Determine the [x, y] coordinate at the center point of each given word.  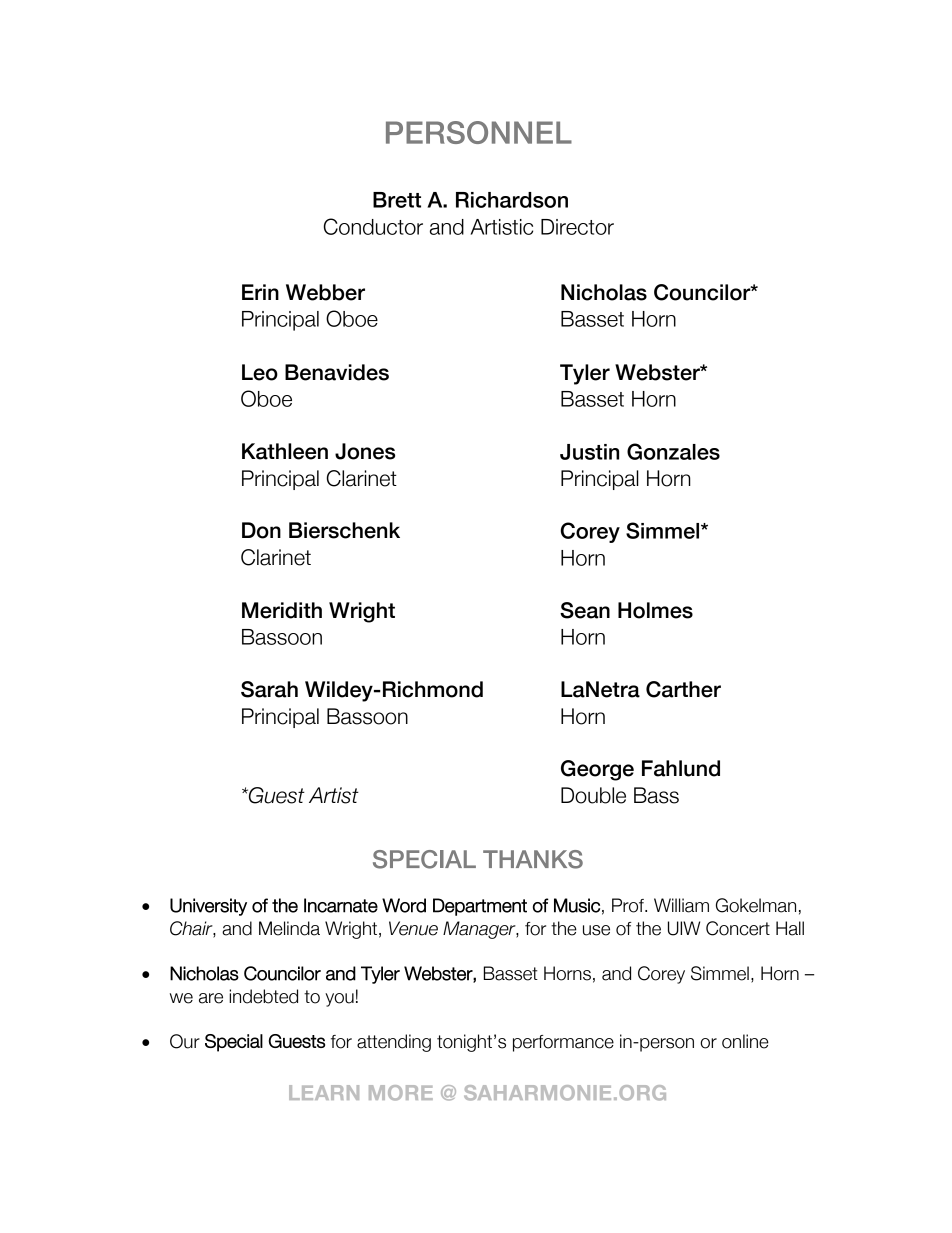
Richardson [512, 200]
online [745, 1041]
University [208, 907]
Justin [589, 452]
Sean [585, 610]
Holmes [655, 610]
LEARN [324, 1092]
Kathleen [285, 451]
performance [563, 1043]
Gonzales [673, 451]
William [681, 905]
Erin [260, 292]
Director [577, 227]
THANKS [533, 859]
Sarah [269, 689]
